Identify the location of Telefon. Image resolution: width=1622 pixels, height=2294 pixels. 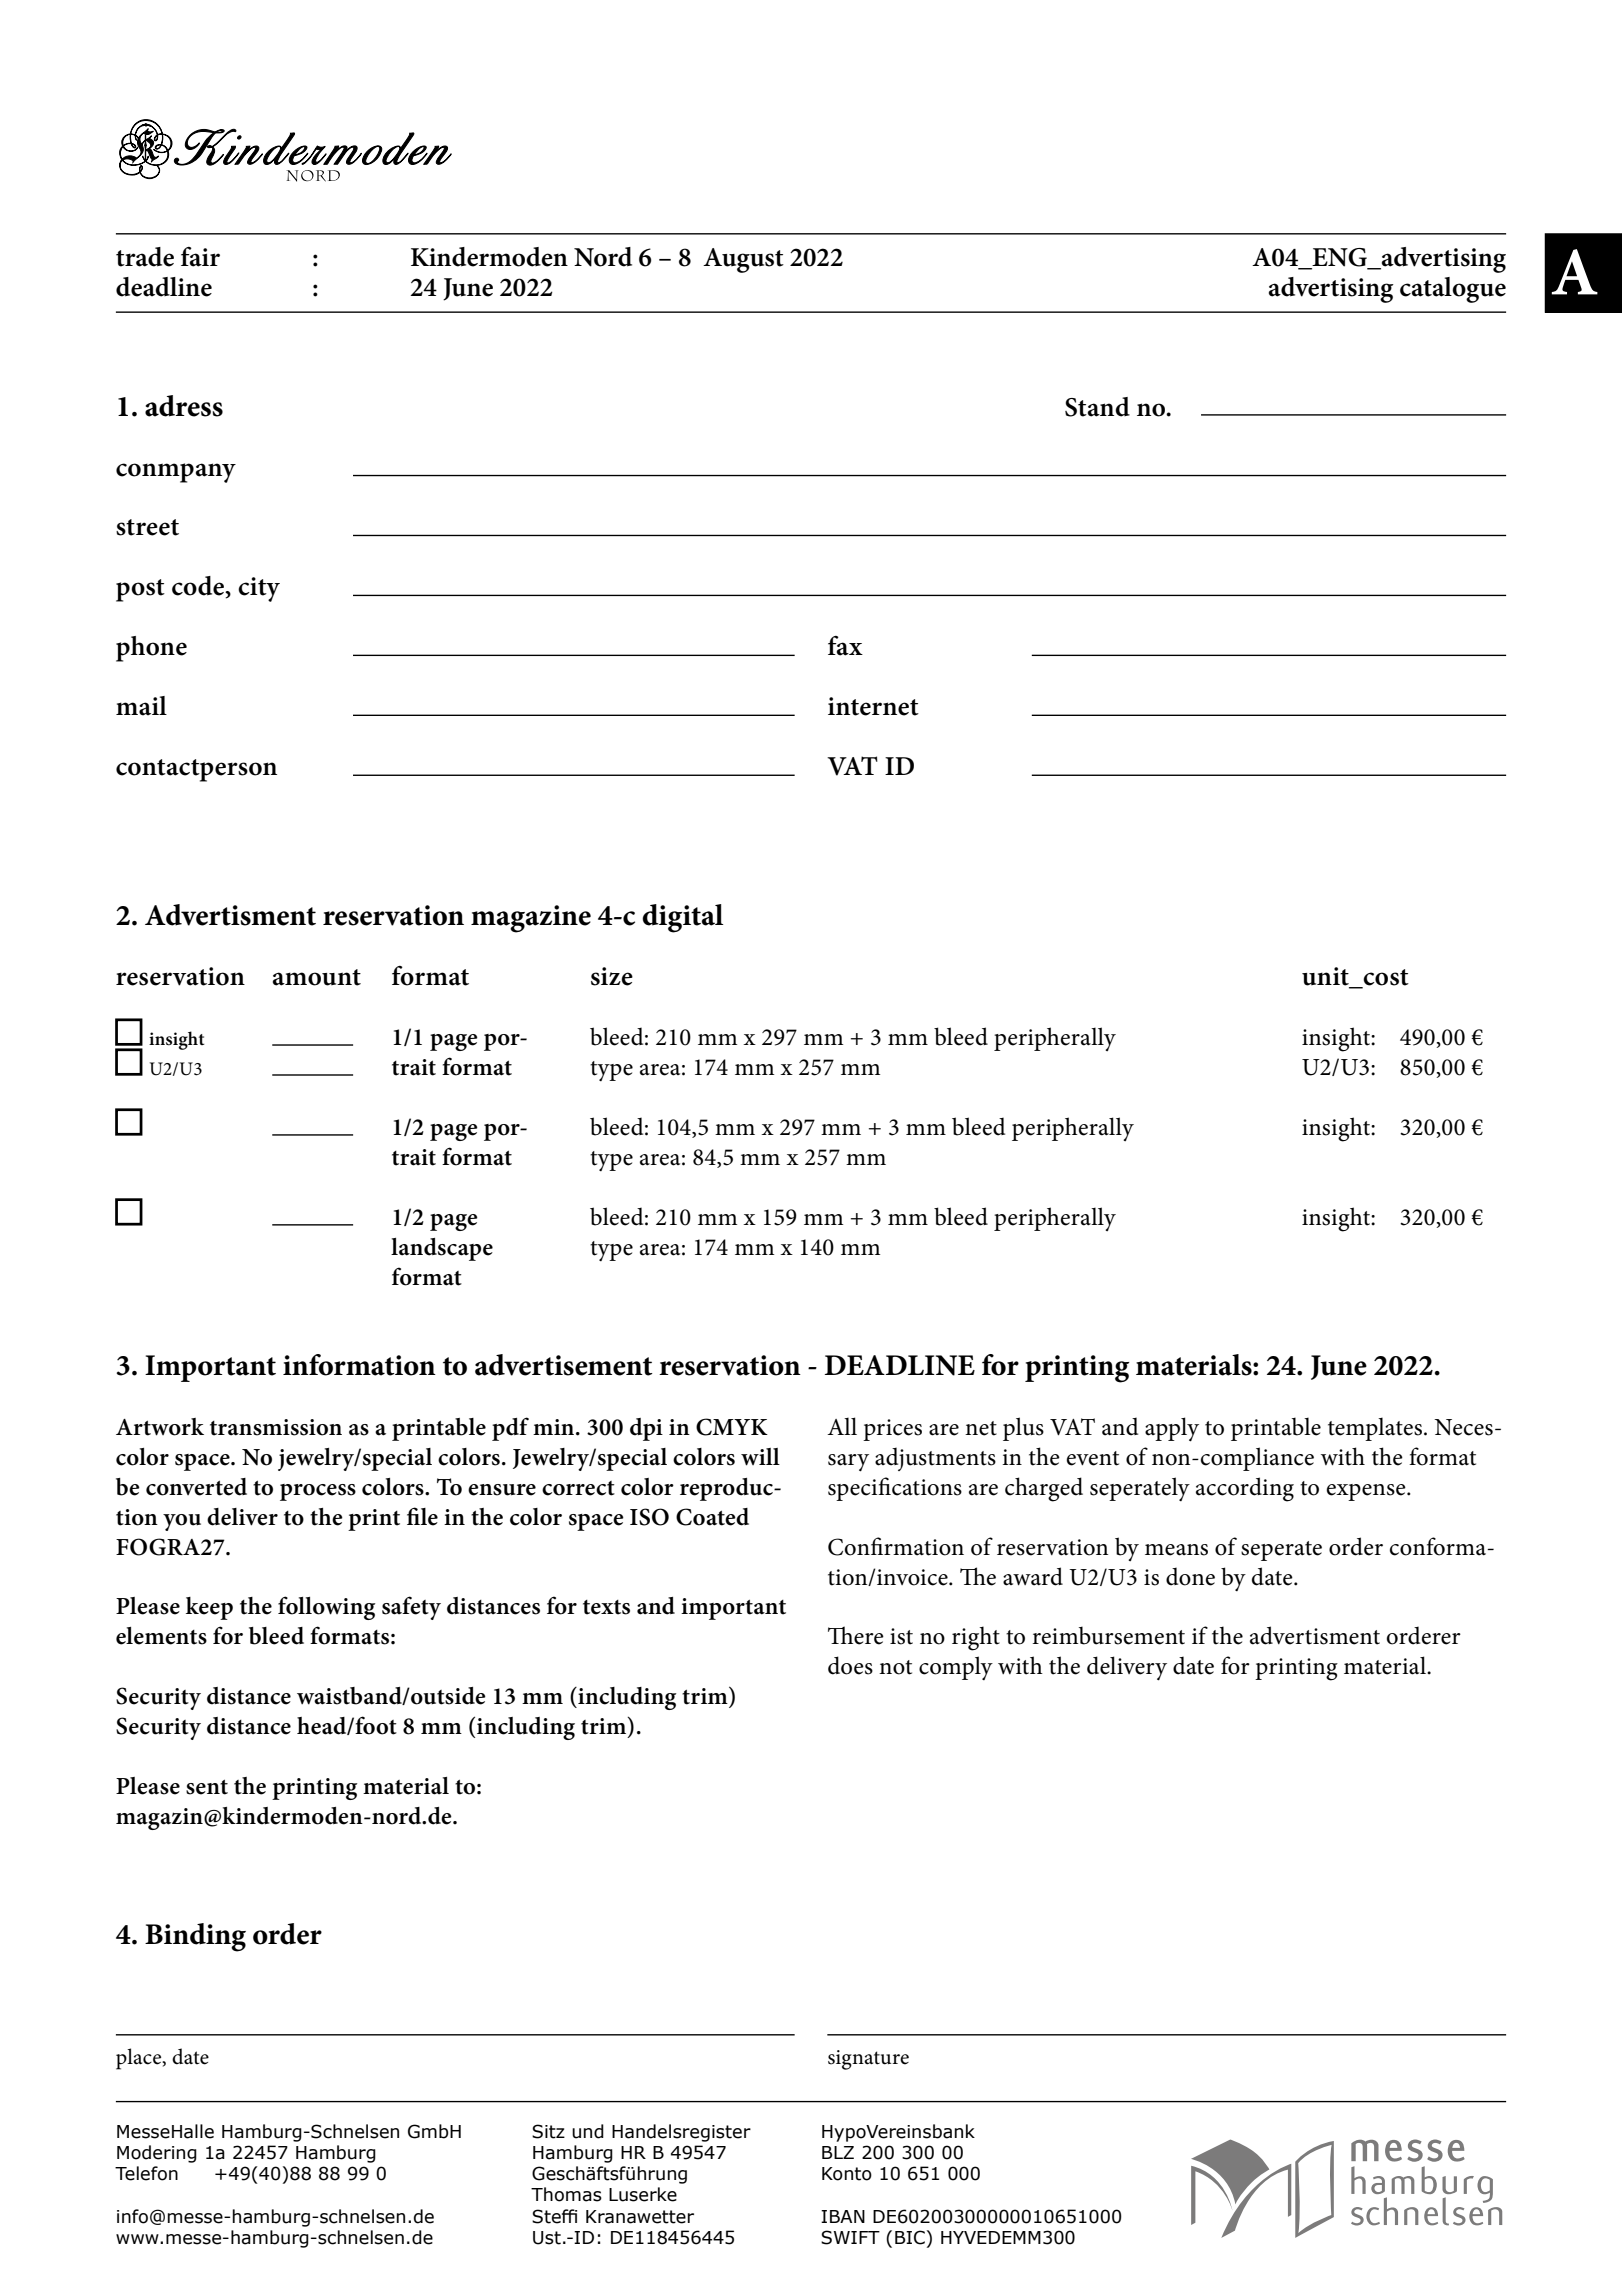
(146, 2173).
